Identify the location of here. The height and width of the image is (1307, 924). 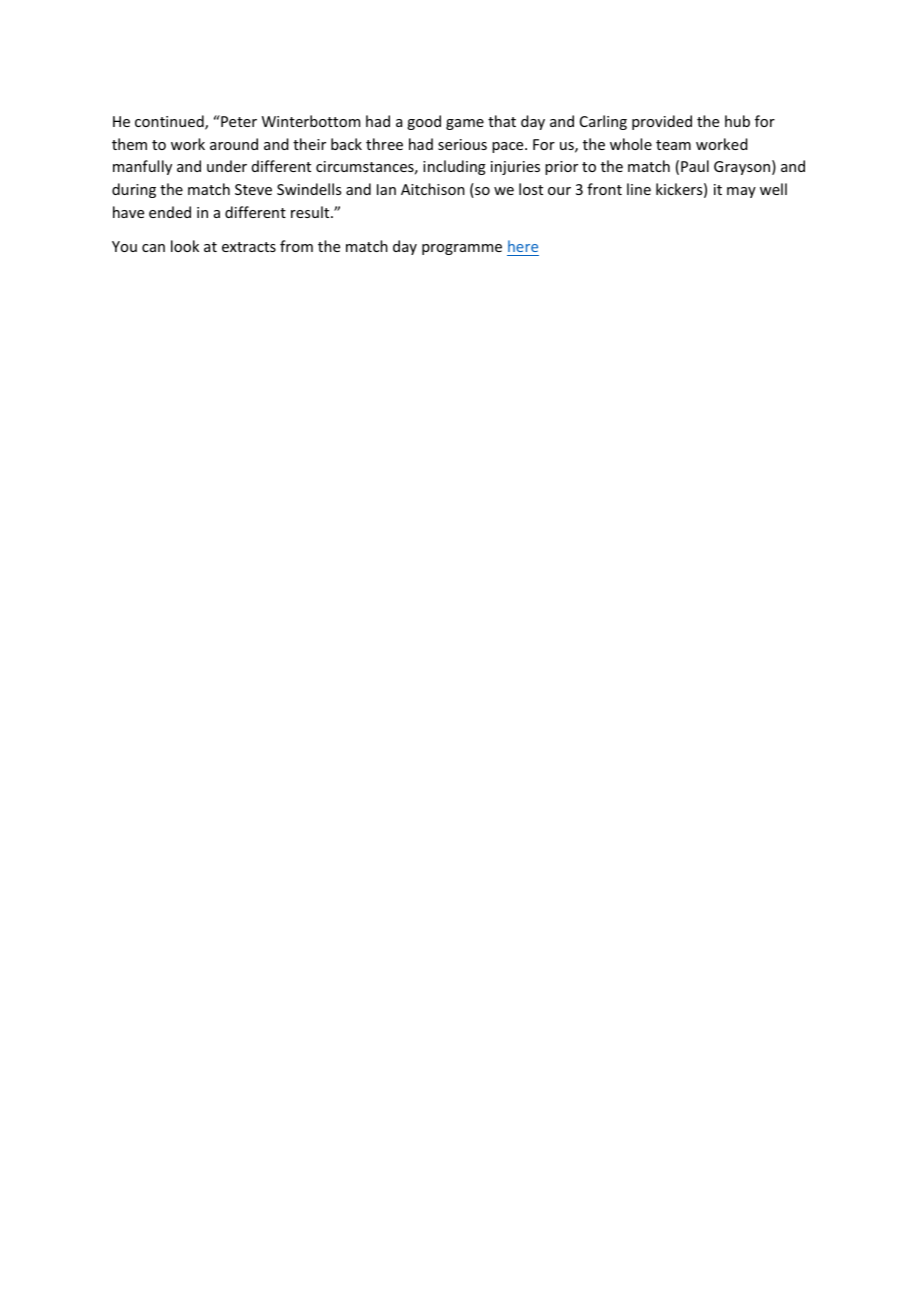
(523, 246).
